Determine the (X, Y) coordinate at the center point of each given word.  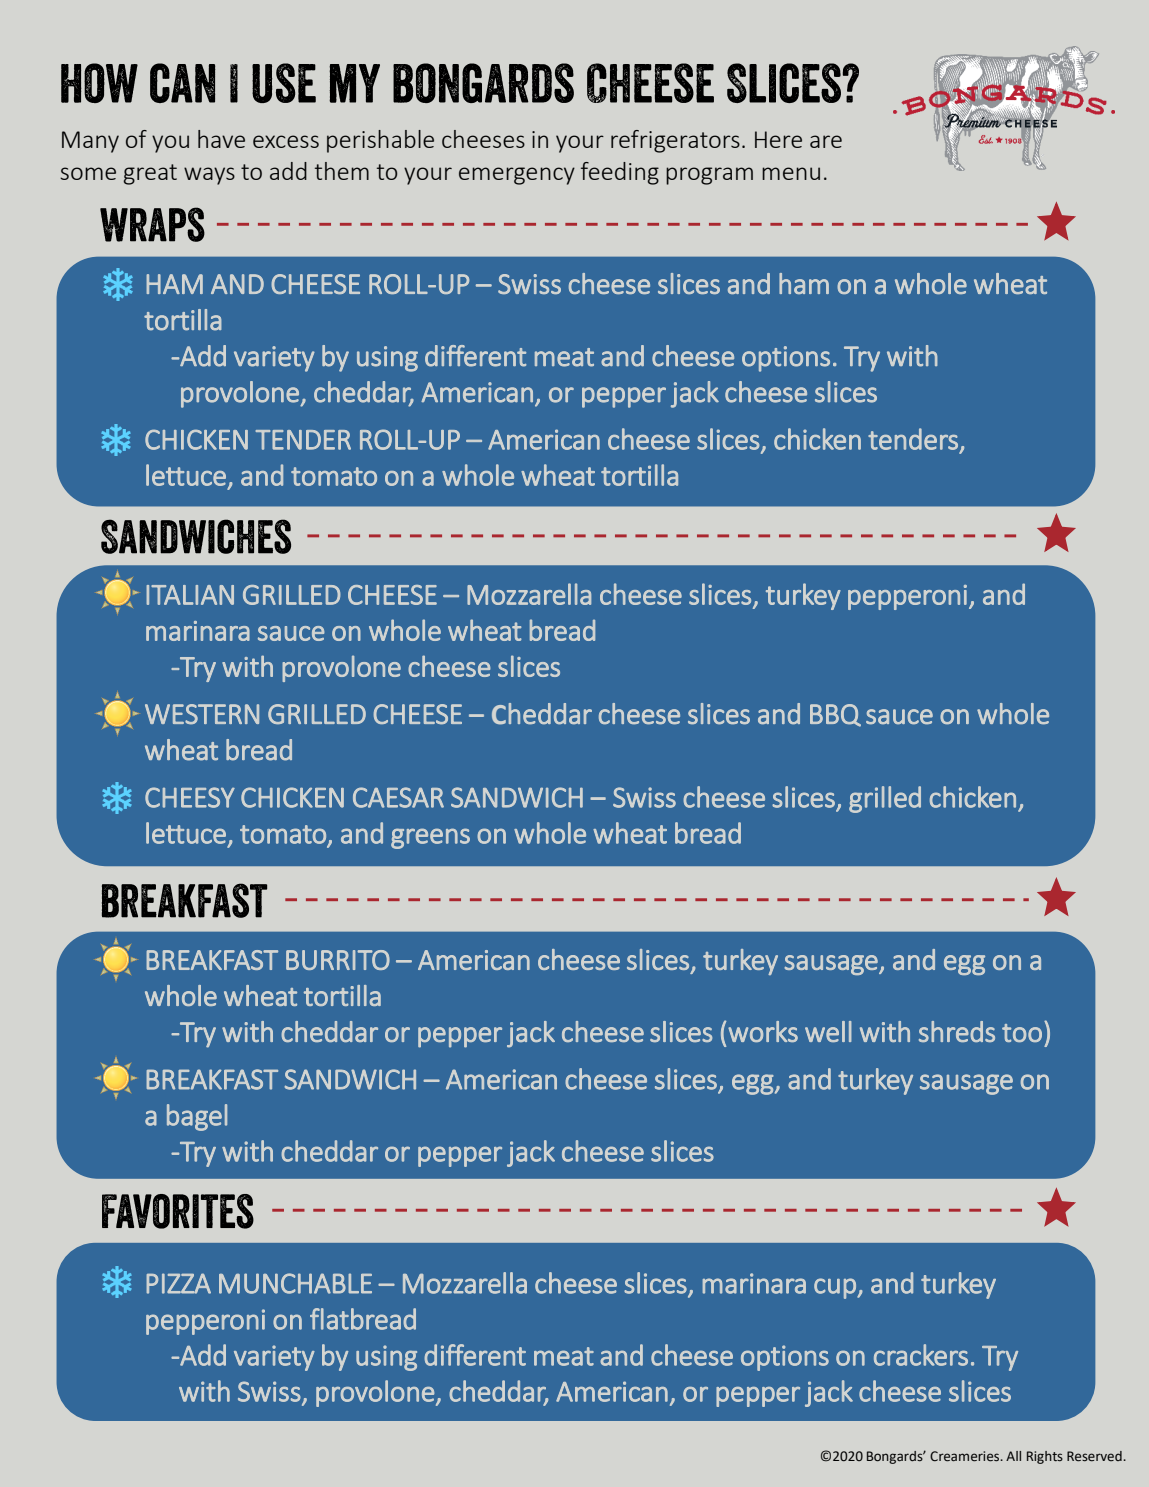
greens (430, 838)
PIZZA (178, 1283)
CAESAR (398, 797)
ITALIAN (190, 595)
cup (836, 1288)
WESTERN (202, 714)
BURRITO (338, 960)
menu (791, 173)
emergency (517, 176)
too (1022, 1033)
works (763, 1031)
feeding (620, 173)
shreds (957, 1031)
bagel (197, 1117)
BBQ (835, 715)
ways (209, 176)
